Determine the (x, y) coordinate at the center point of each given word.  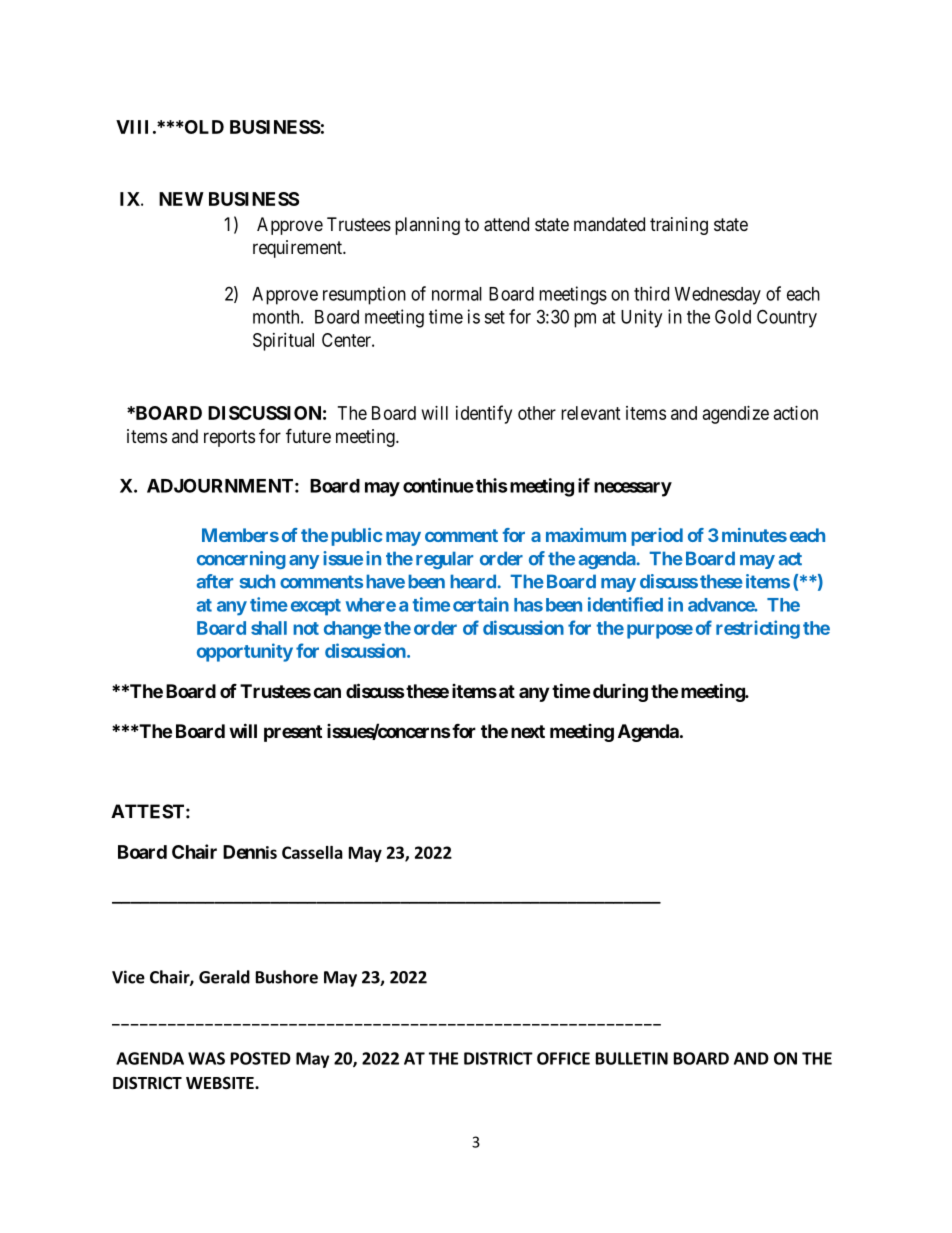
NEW (181, 199)
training (679, 226)
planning (427, 226)
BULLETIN (632, 1058)
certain (481, 604)
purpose (660, 631)
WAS (206, 1058)
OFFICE (563, 1058)
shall (269, 628)
